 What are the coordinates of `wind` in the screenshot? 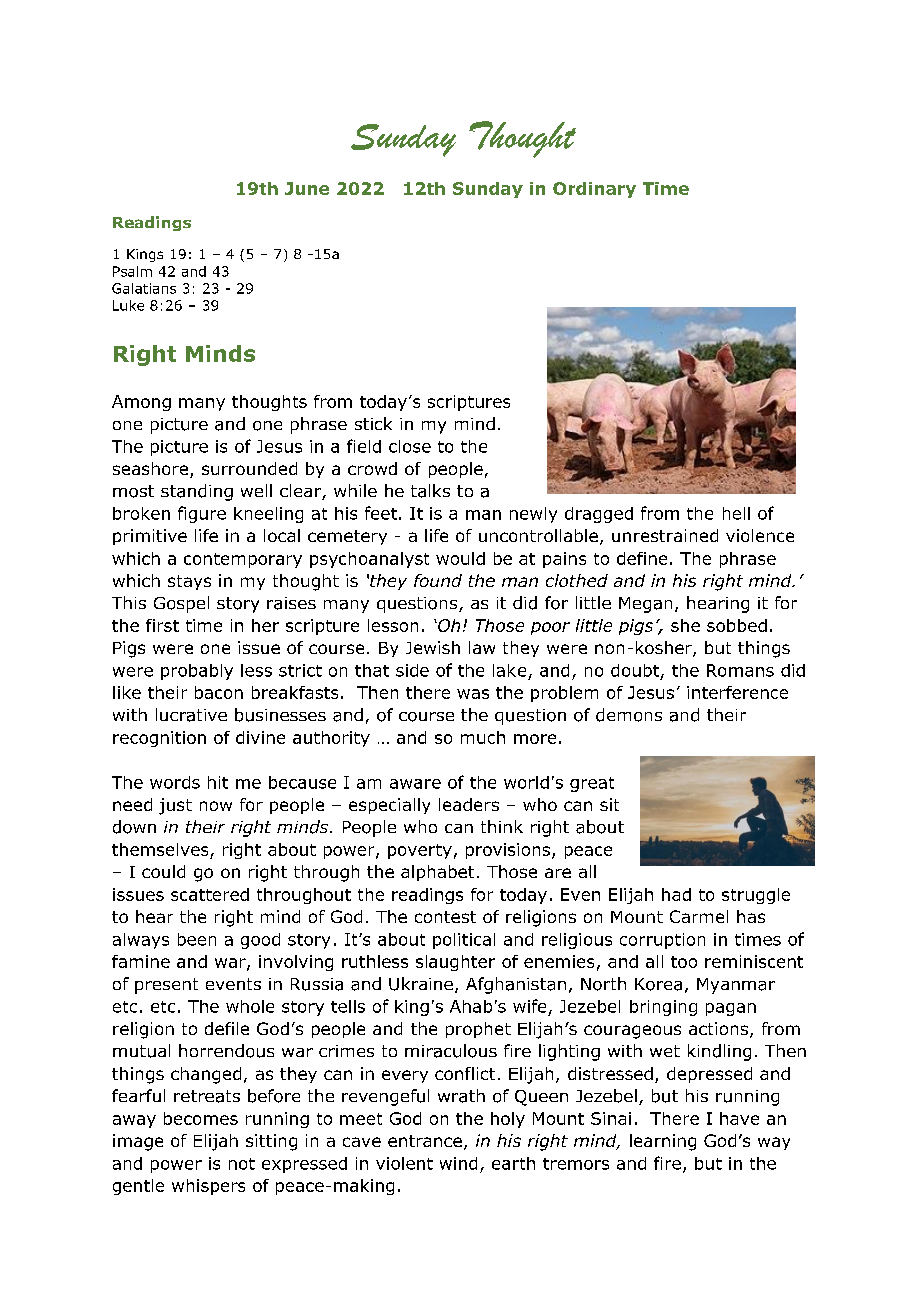 It's located at (458, 1163).
